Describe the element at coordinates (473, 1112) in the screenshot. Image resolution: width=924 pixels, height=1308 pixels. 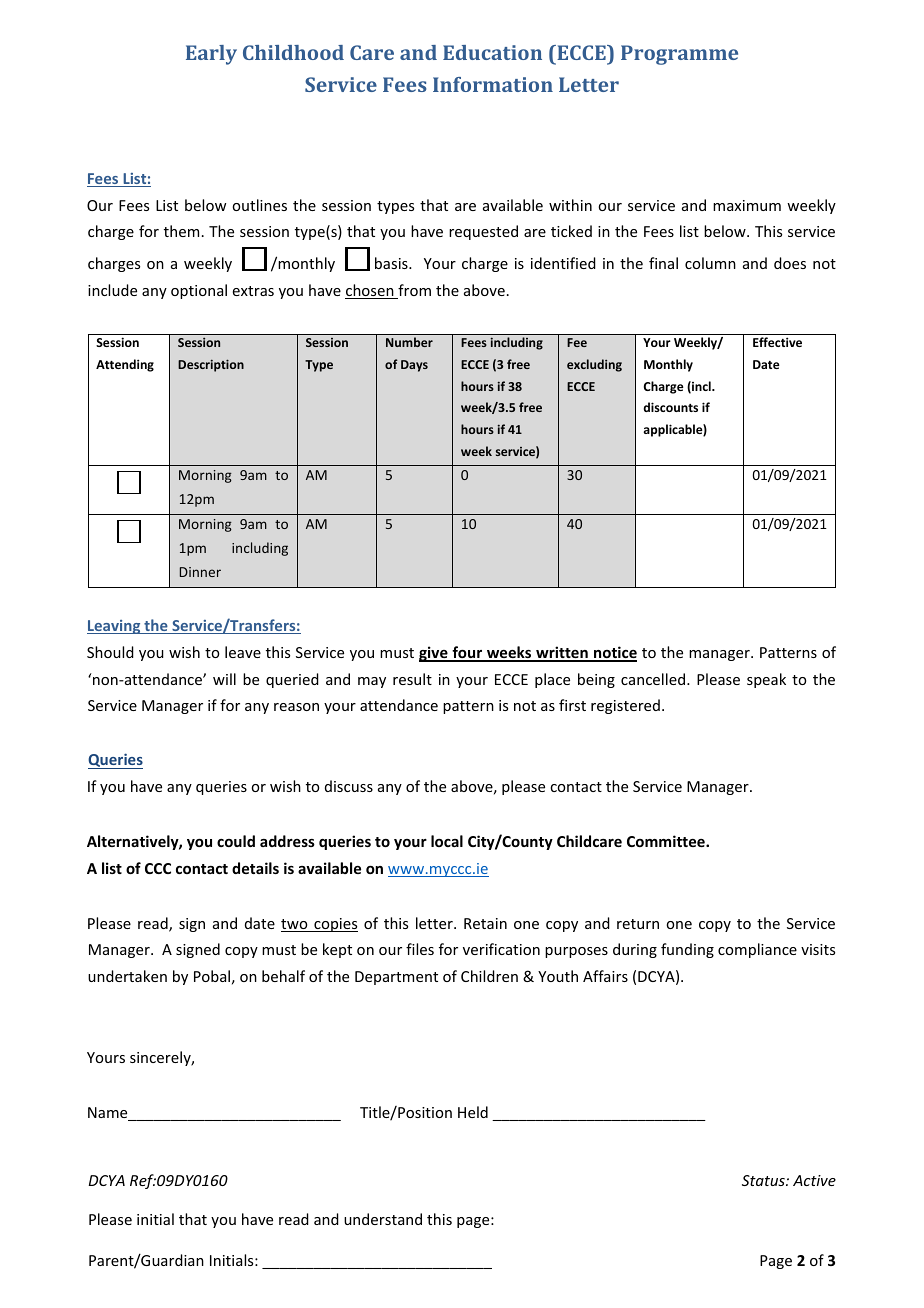
I see `Held` at that location.
